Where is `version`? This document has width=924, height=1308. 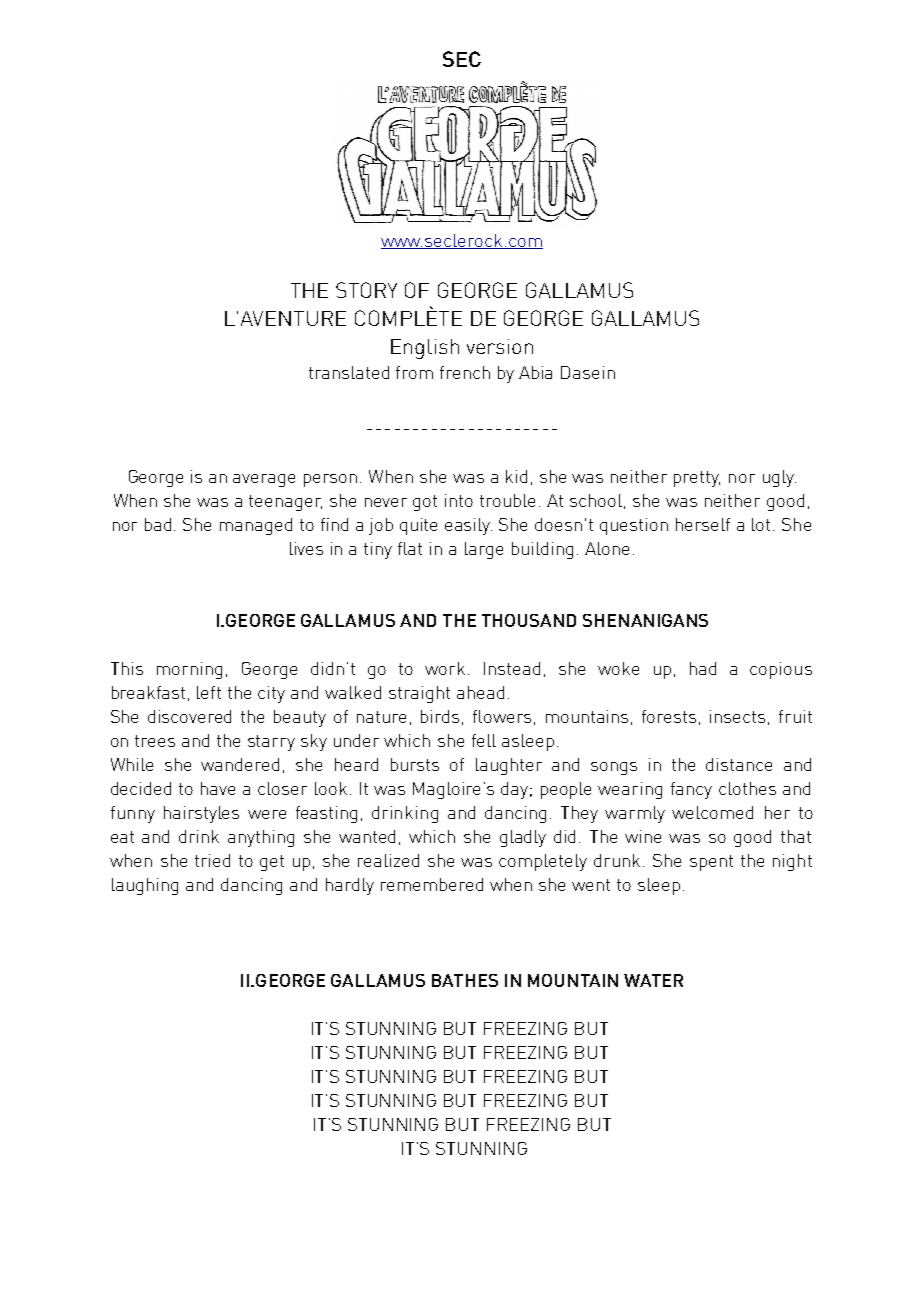
version is located at coordinates (500, 346).
